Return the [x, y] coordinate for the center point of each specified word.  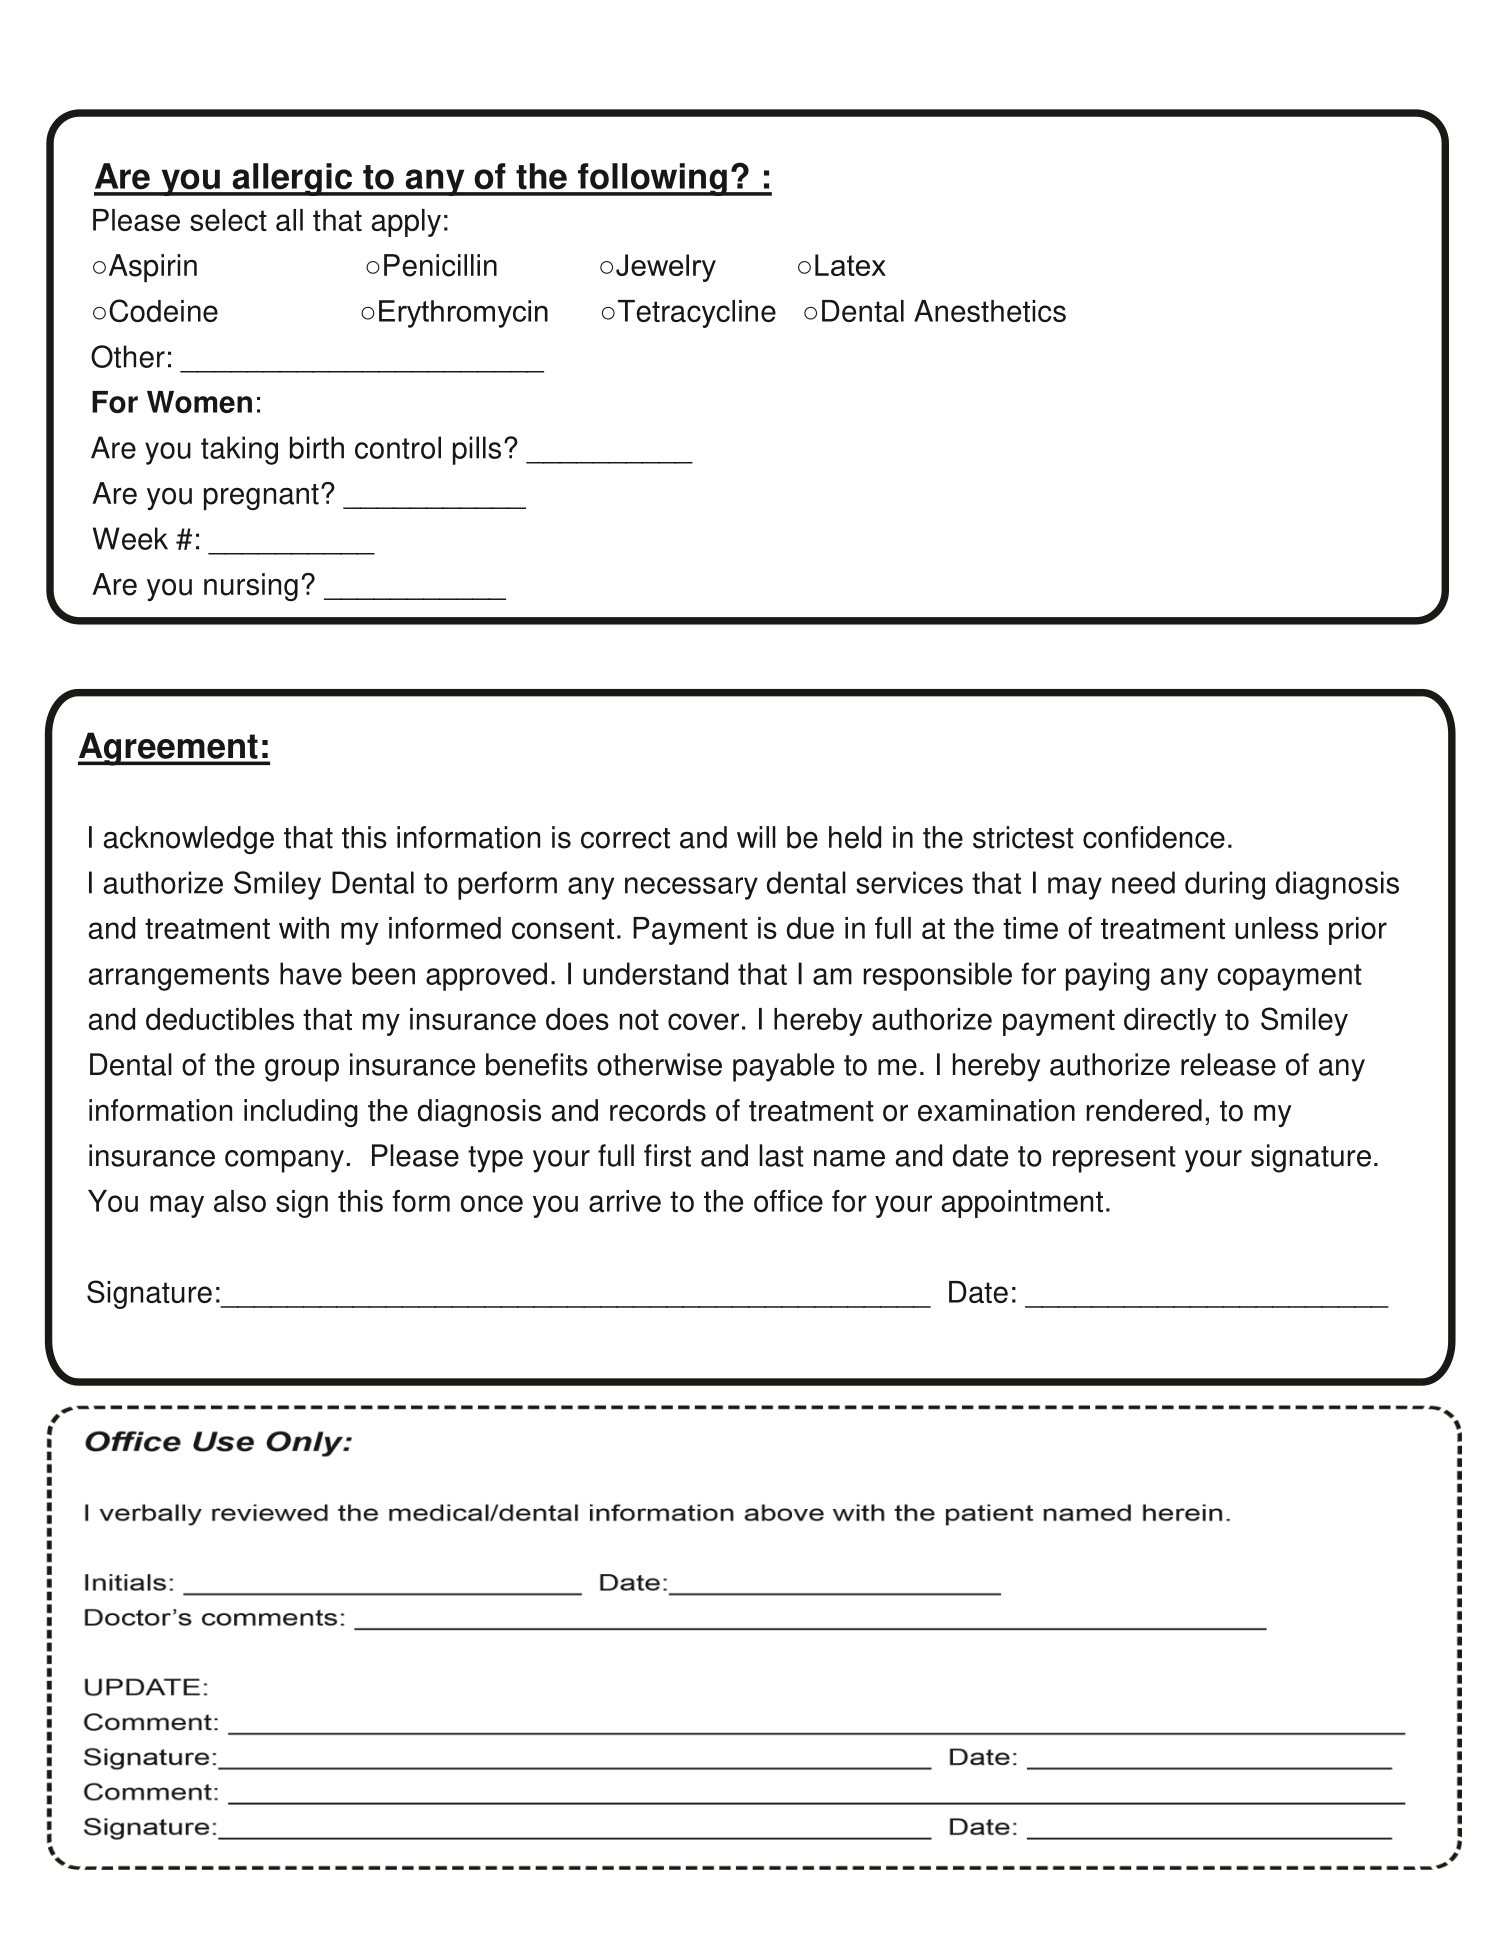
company [284, 1161]
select [228, 220]
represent [1114, 1159]
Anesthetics [990, 311]
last [781, 1155]
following [652, 179]
